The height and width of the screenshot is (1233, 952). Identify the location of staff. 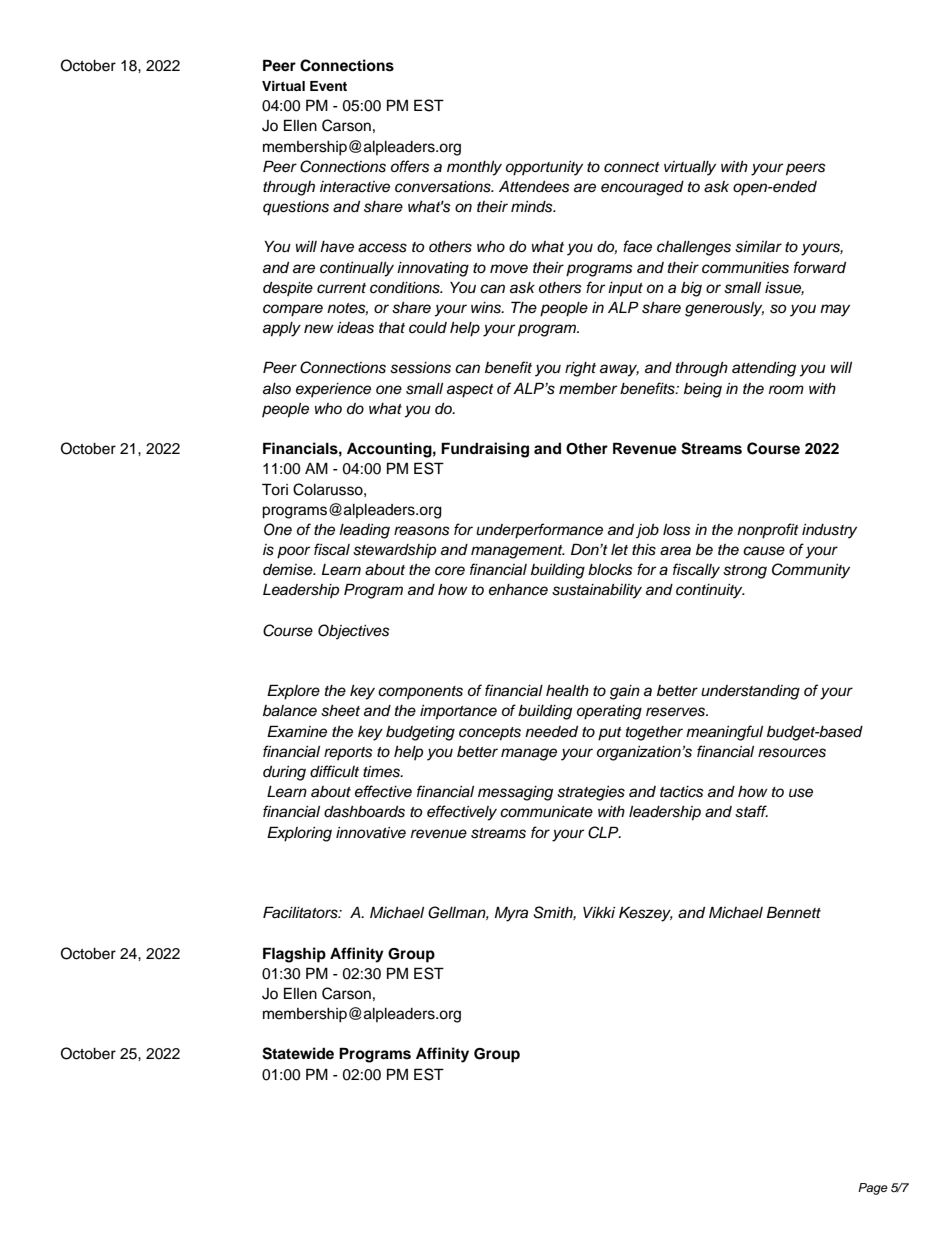
(751, 811).
